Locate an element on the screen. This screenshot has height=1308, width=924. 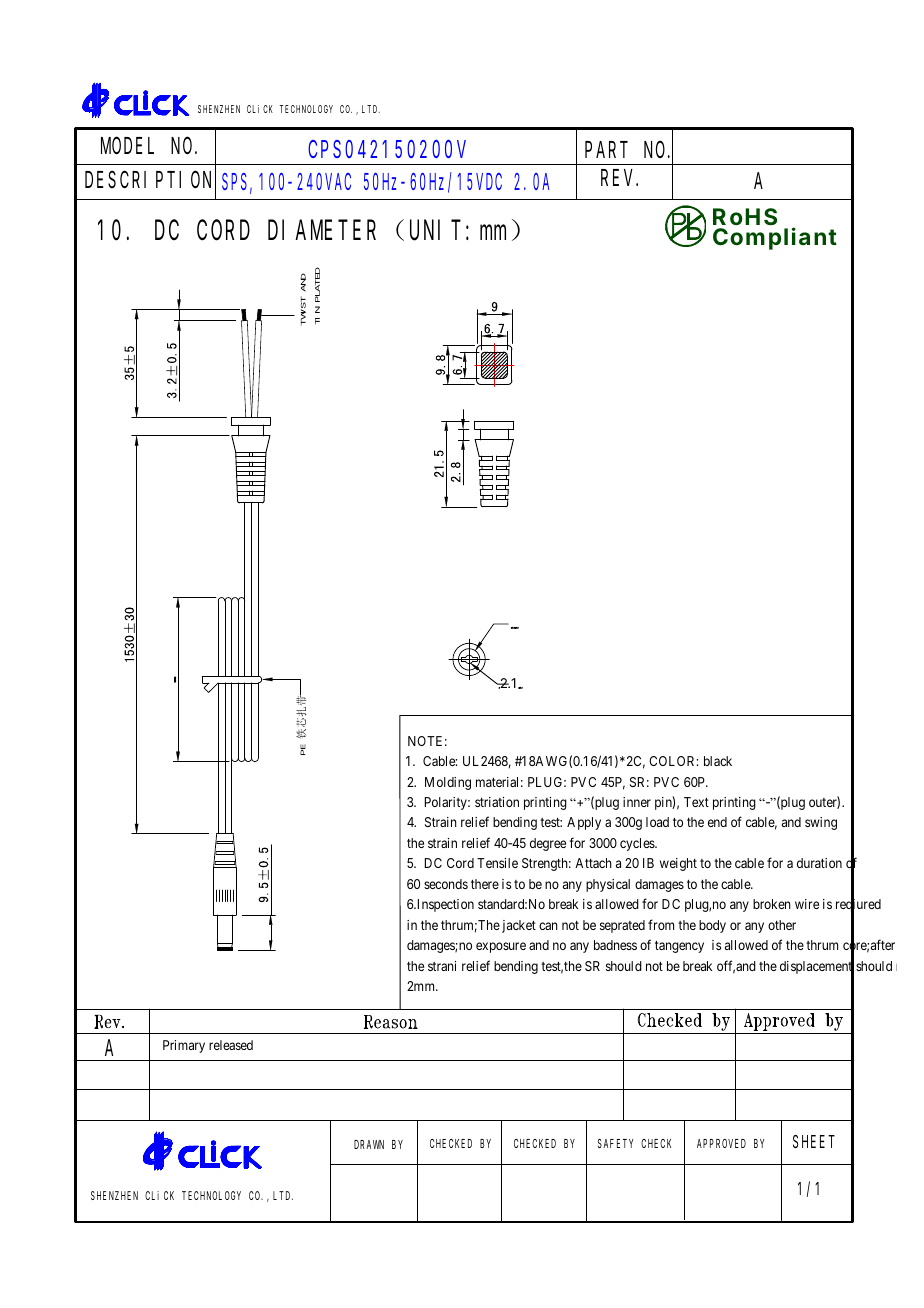
Molding is located at coordinates (448, 783).
